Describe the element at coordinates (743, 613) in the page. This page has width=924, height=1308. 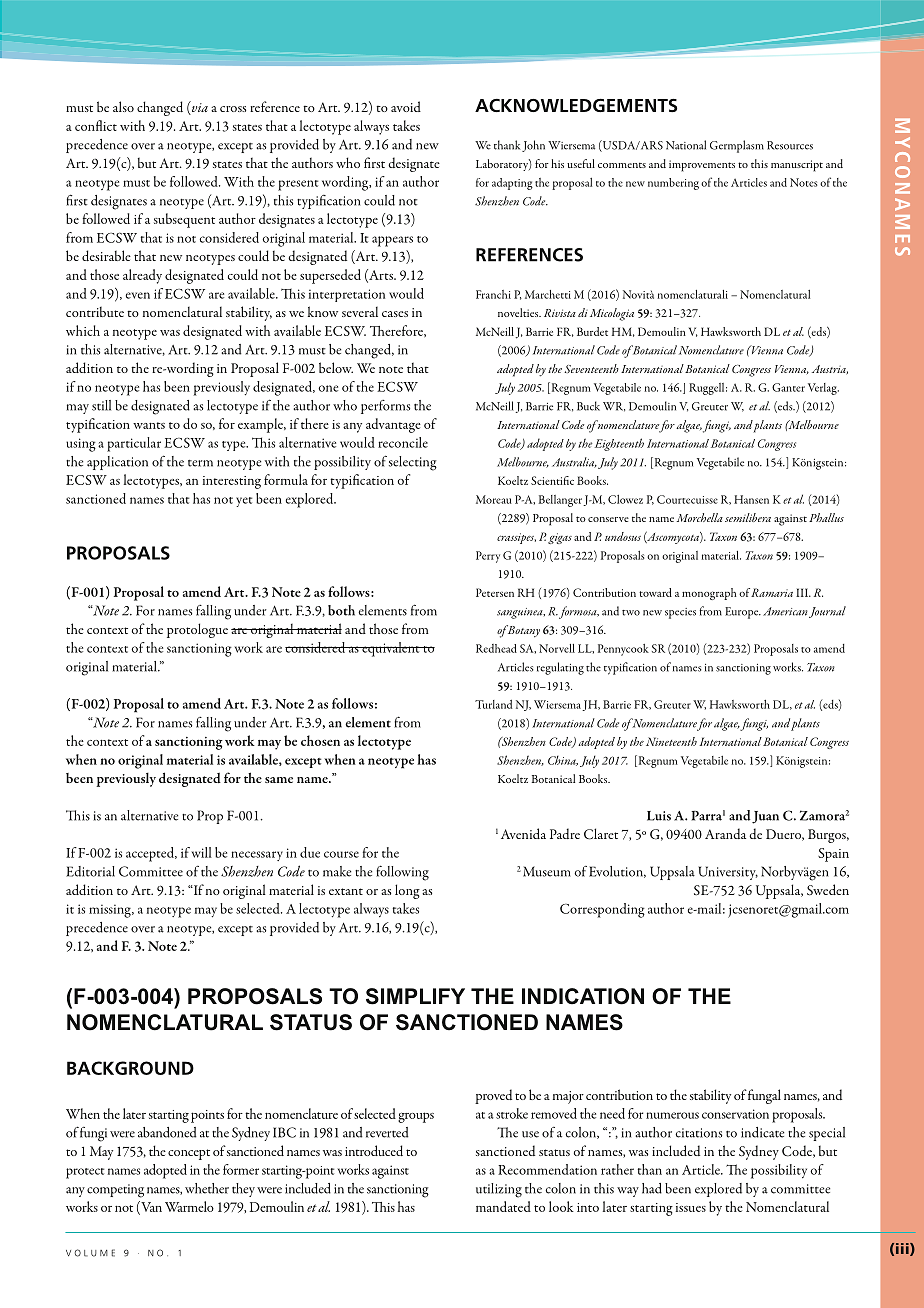
I see `Europe` at that location.
